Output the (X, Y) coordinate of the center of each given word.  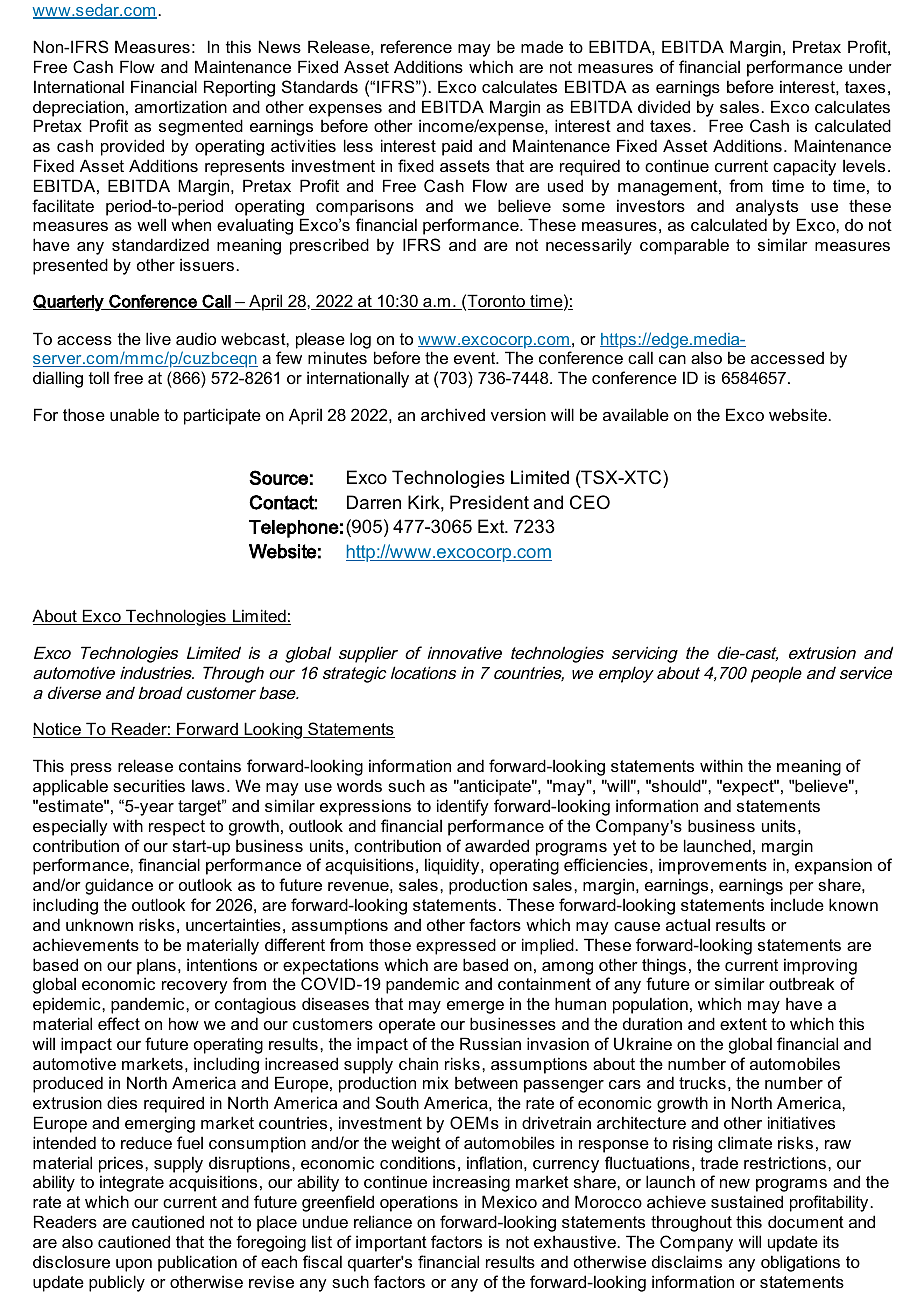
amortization (181, 106)
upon (134, 1265)
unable (134, 414)
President (489, 502)
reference (416, 46)
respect (177, 828)
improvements (713, 866)
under (870, 66)
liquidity (453, 866)
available (636, 414)
